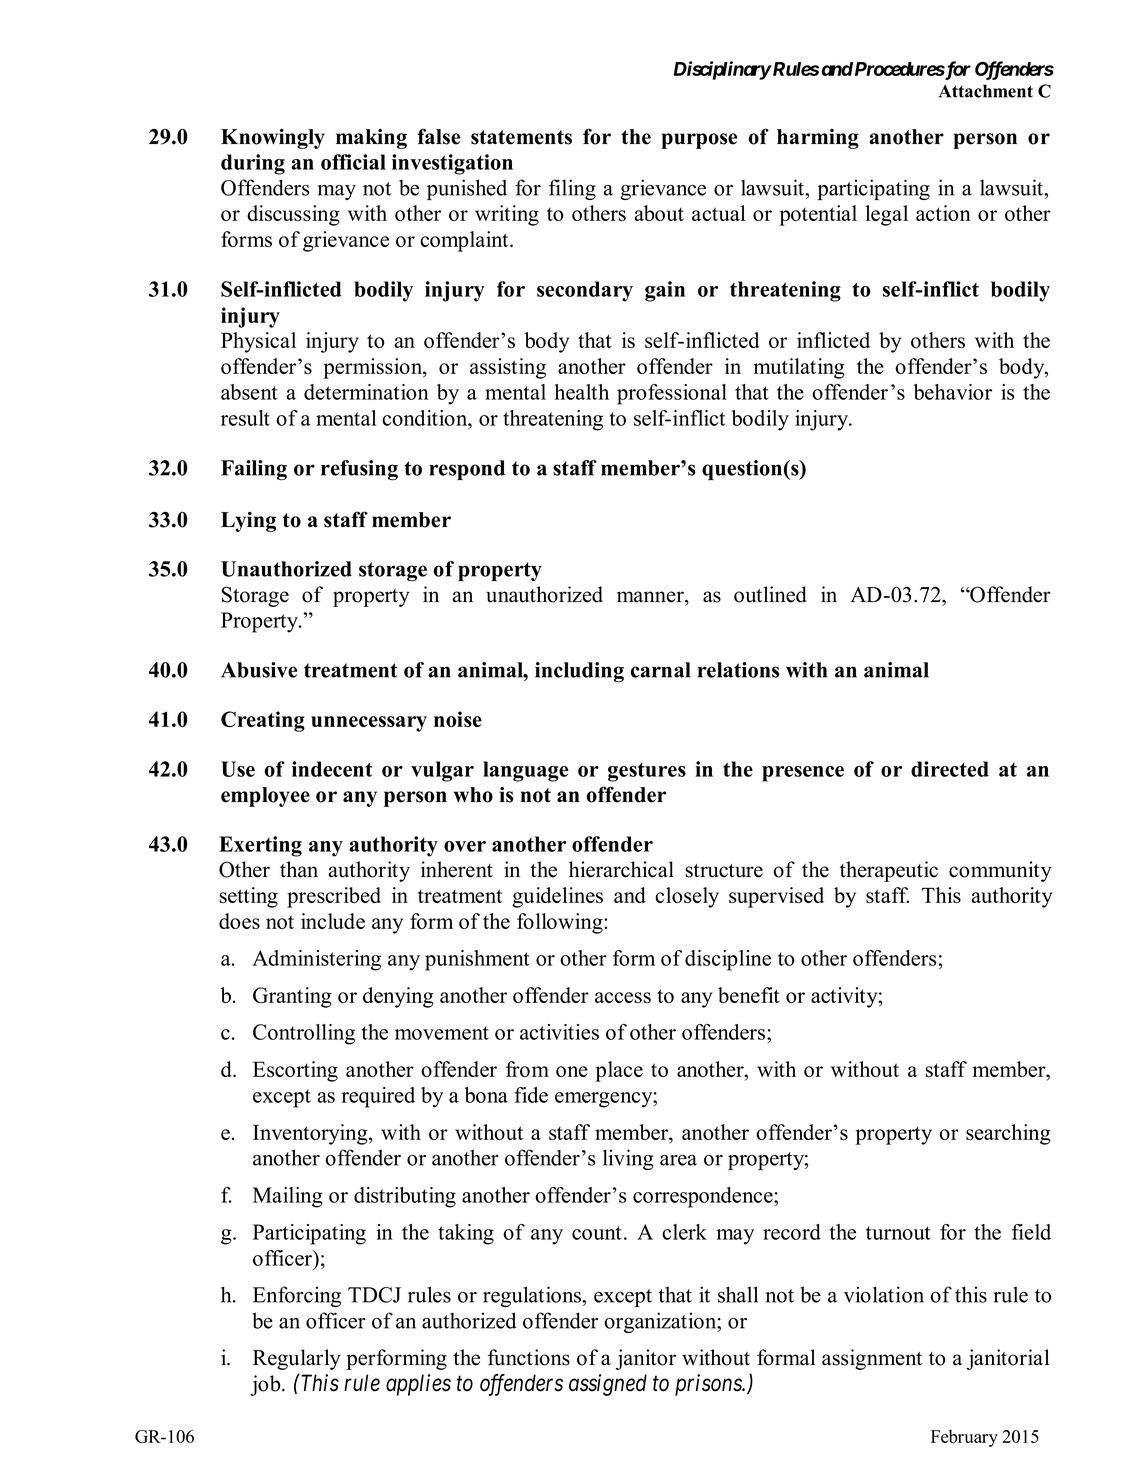 The image size is (1145, 1481). I want to click on manner, so click(651, 597).
